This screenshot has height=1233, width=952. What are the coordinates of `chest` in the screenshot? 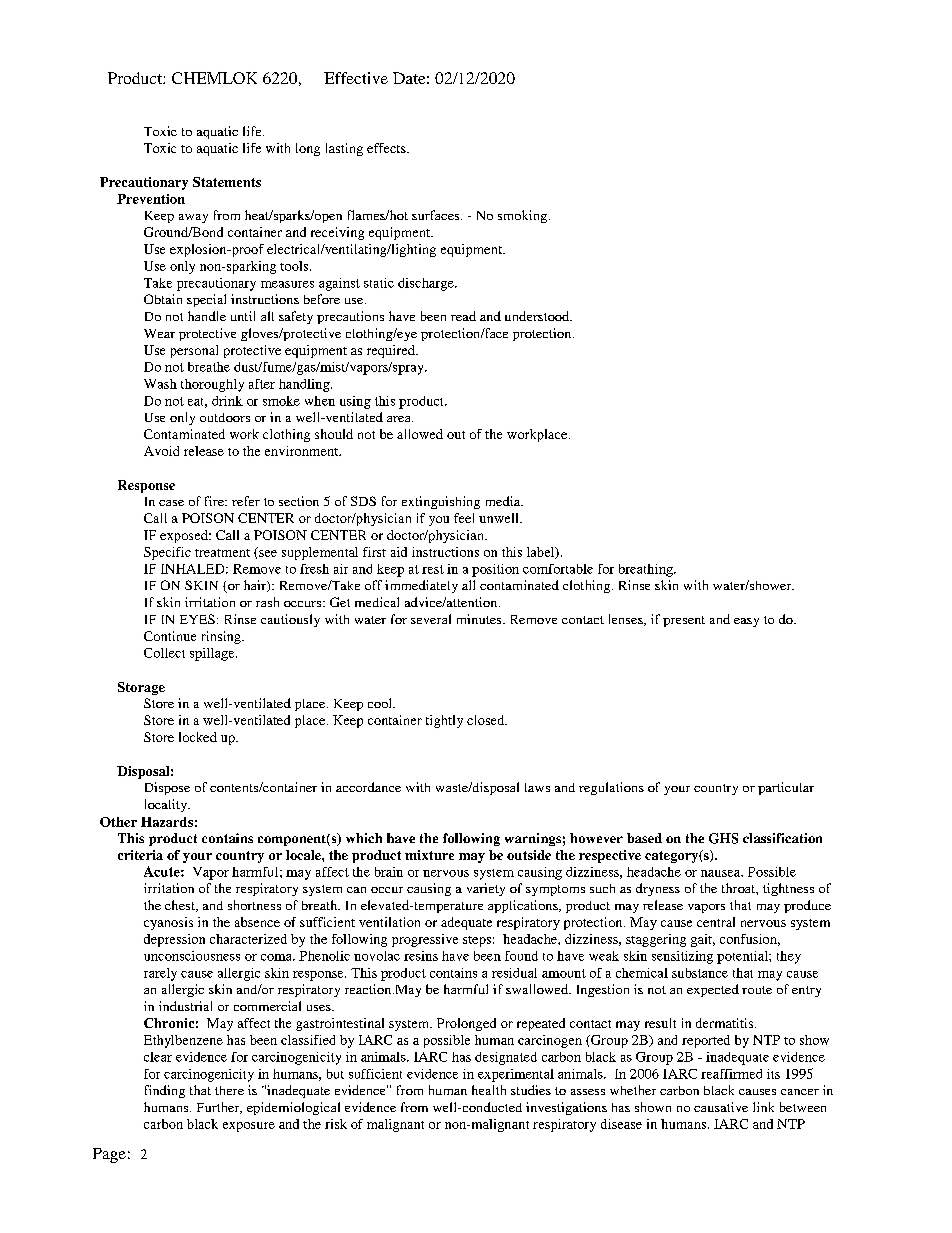 It's located at (181, 906).
